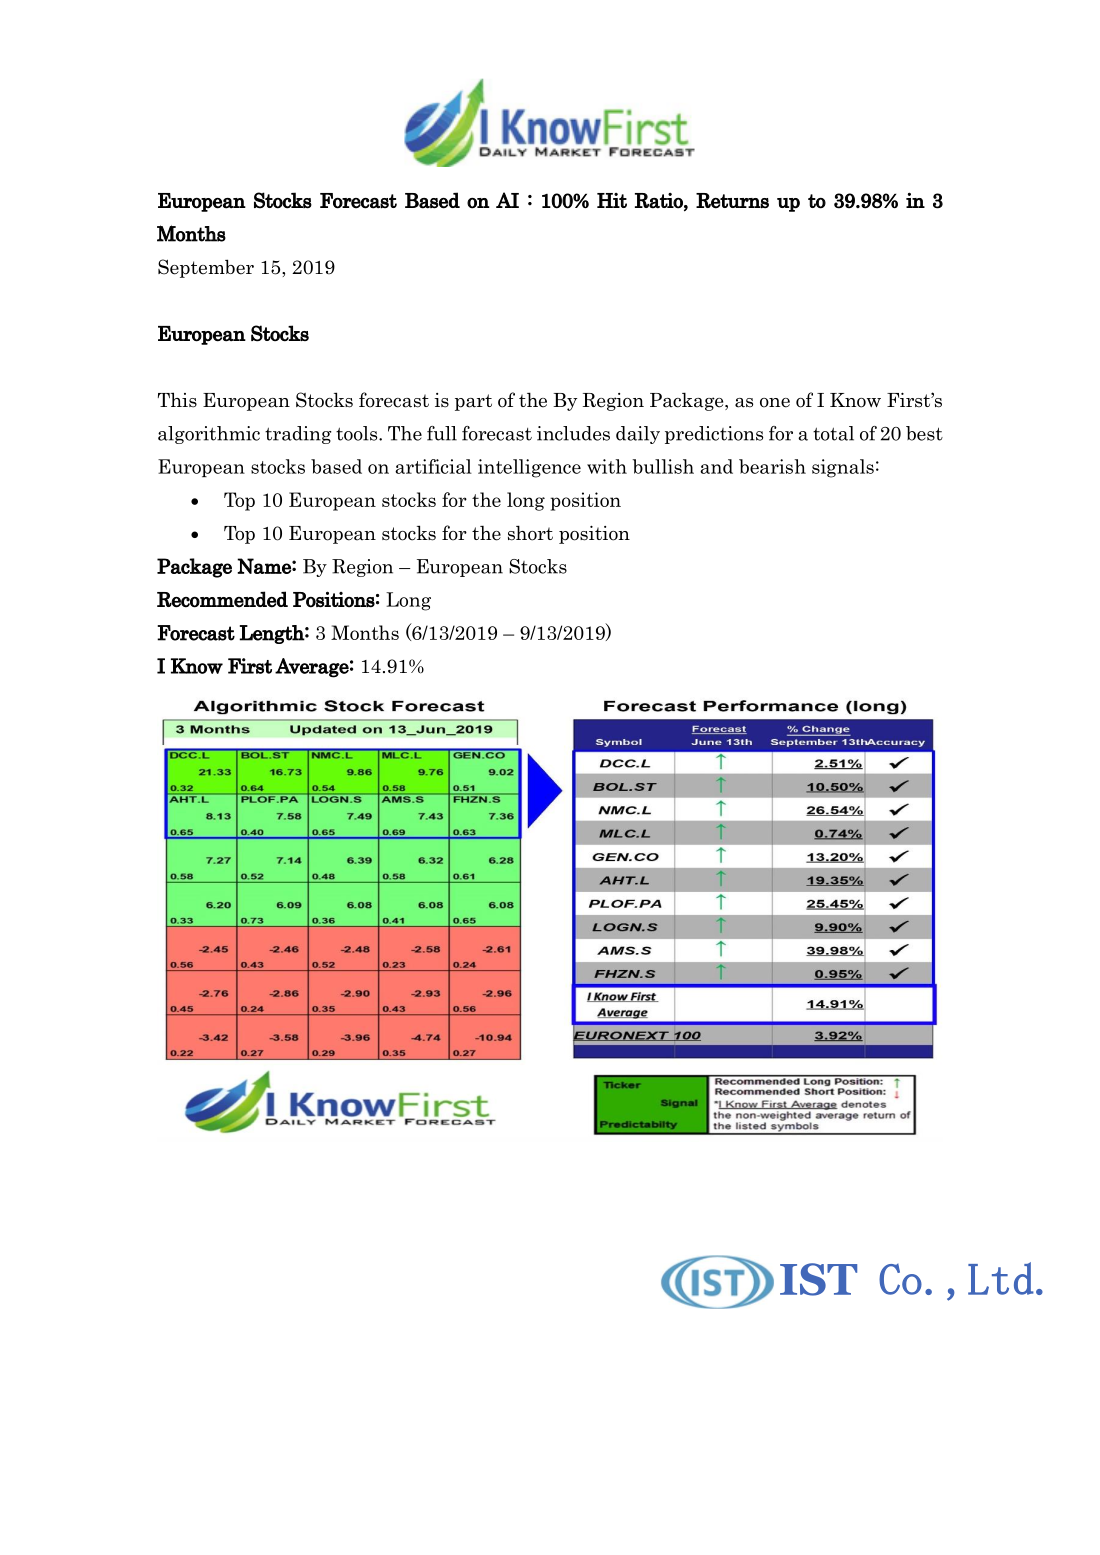 The width and height of the screenshot is (1100, 1555). What do you see at coordinates (530, 533) in the screenshot?
I see `short` at bounding box center [530, 533].
